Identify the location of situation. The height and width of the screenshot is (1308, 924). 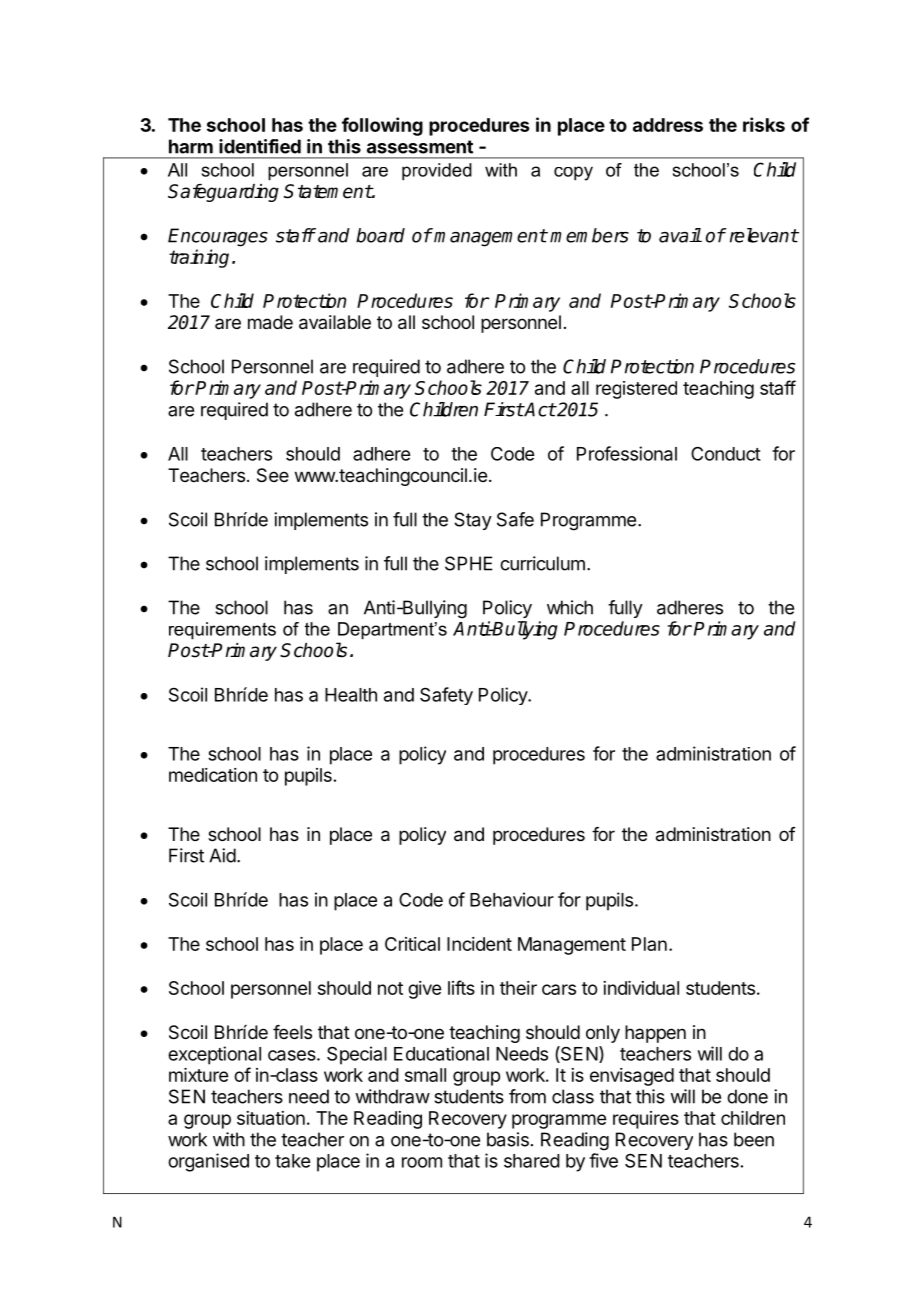
(271, 1118).
